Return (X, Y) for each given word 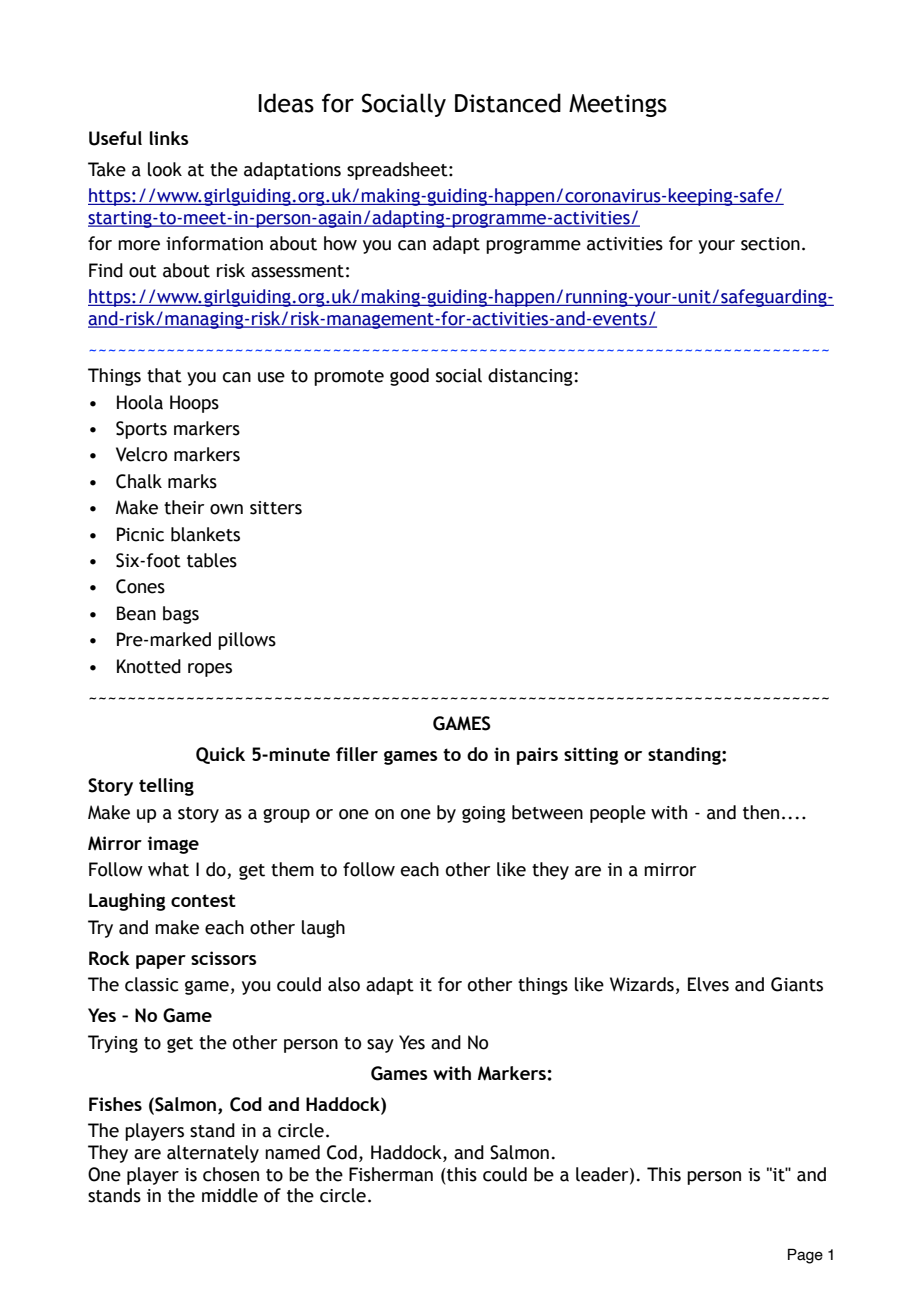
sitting (591, 756)
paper (161, 962)
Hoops (194, 404)
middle (230, 1195)
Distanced (508, 103)
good (409, 377)
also (344, 984)
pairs (537, 756)
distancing (531, 377)
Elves (708, 984)
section (770, 244)
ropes (210, 670)
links (169, 138)
